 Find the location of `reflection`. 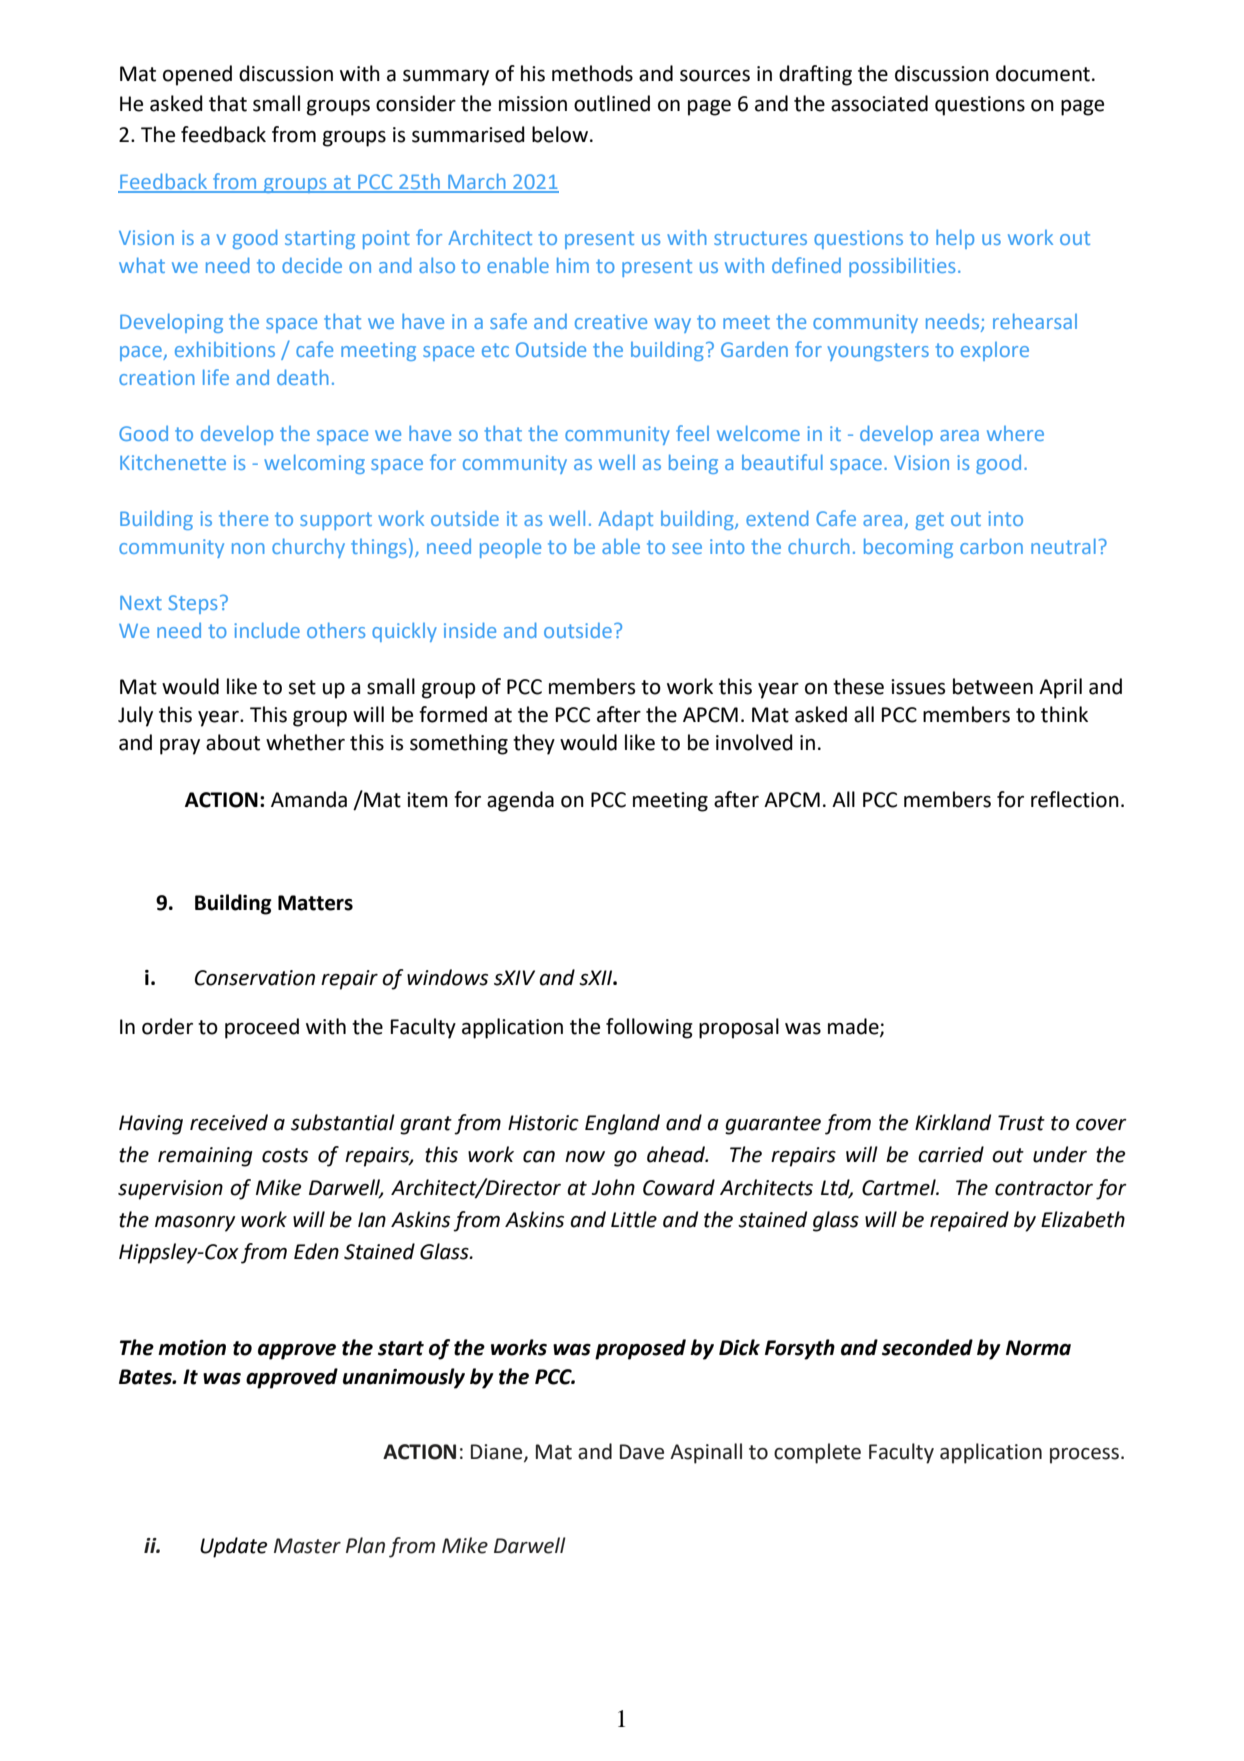

reflection is located at coordinates (1075, 799).
